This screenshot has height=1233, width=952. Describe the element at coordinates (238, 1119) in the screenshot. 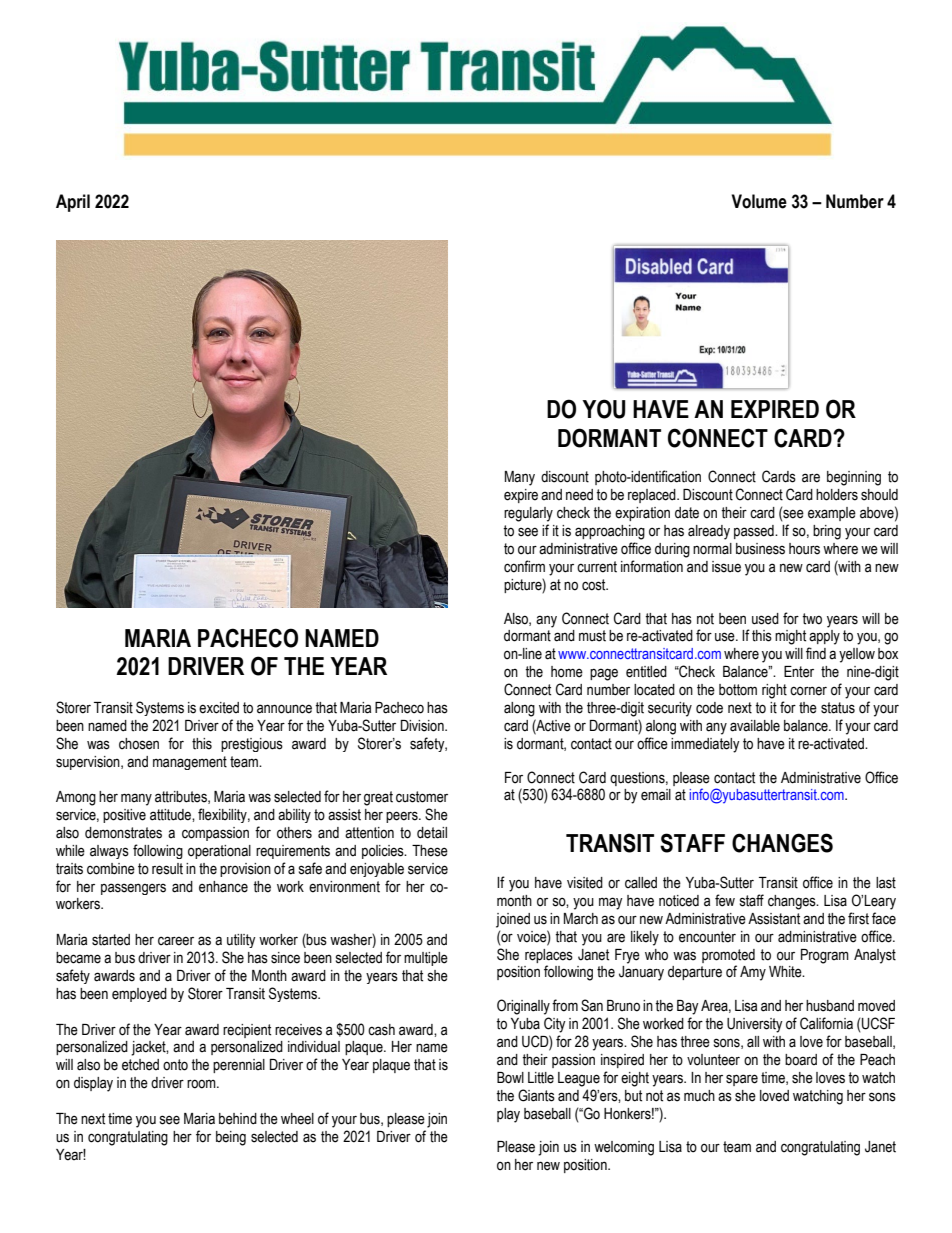

I see `behind` at that location.
